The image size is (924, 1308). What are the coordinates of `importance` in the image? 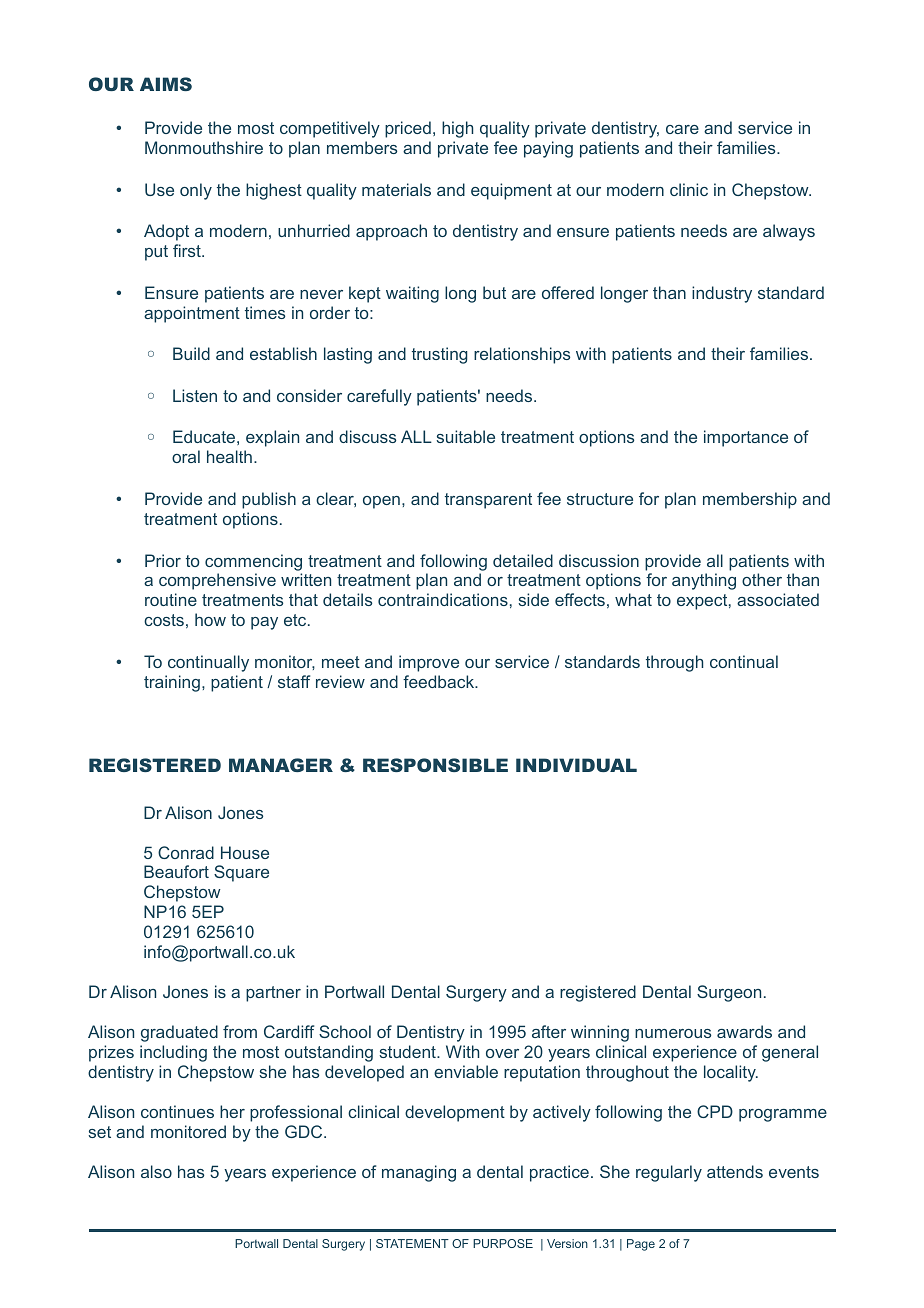 It's located at (746, 438).
